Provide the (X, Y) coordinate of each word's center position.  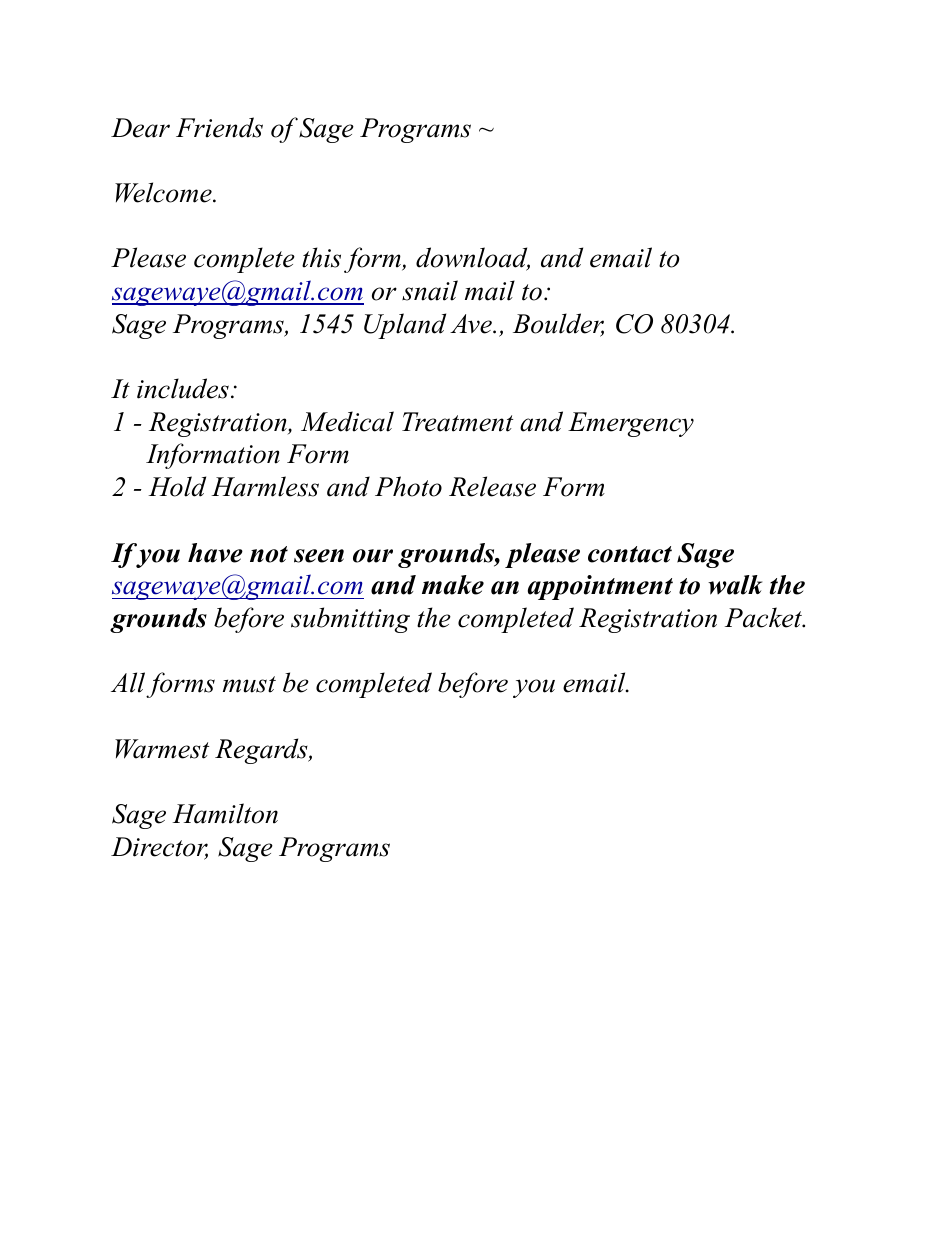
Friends (219, 127)
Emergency (631, 424)
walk (735, 585)
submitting (350, 620)
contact (630, 554)
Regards (262, 751)
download (473, 259)
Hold (177, 486)
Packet (765, 617)
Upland (405, 326)
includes (183, 388)
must (249, 684)
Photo (408, 486)
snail (430, 290)
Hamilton (225, 813)
